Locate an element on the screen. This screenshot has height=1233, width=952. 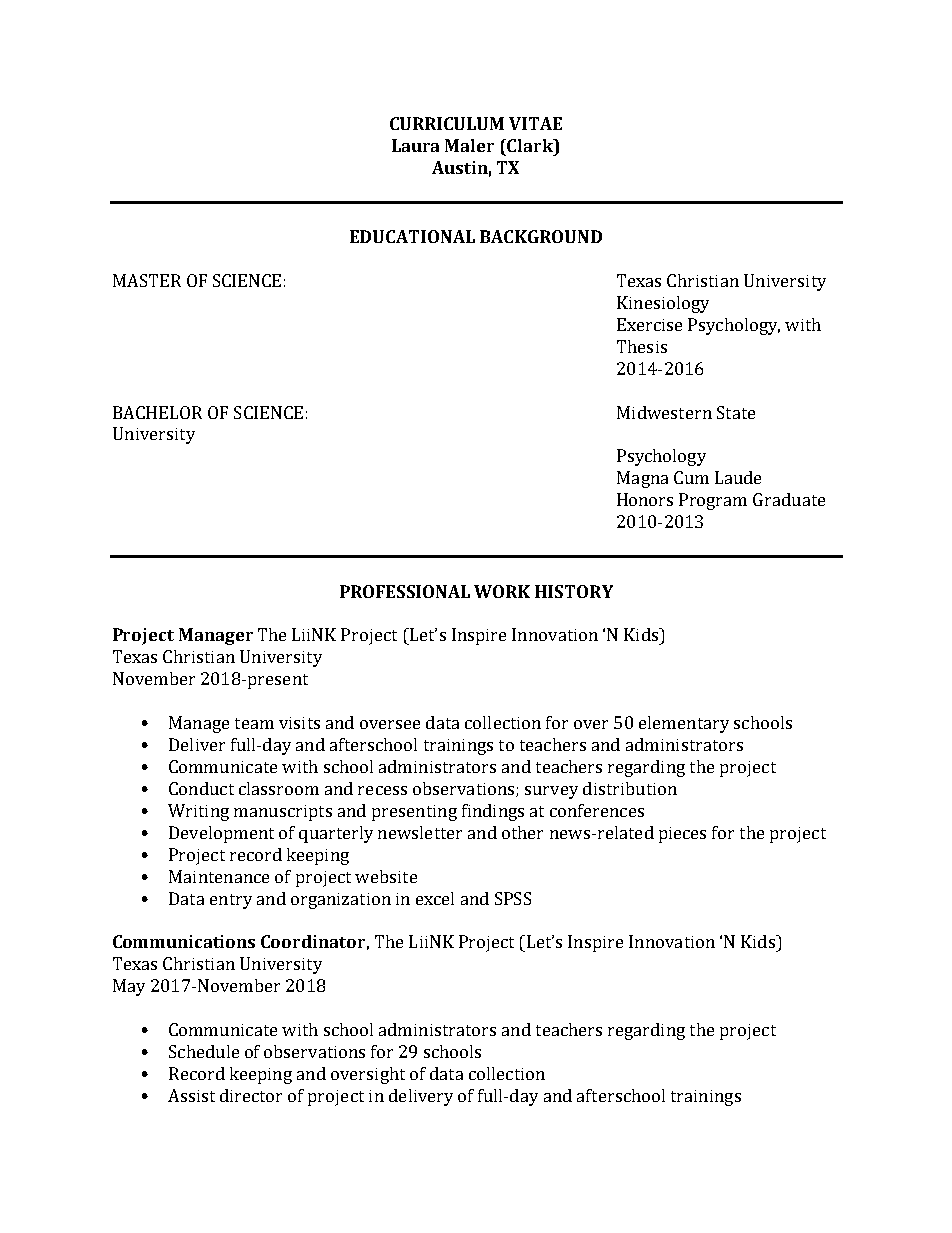
Schedule is located at coordinates (204, 1051).
